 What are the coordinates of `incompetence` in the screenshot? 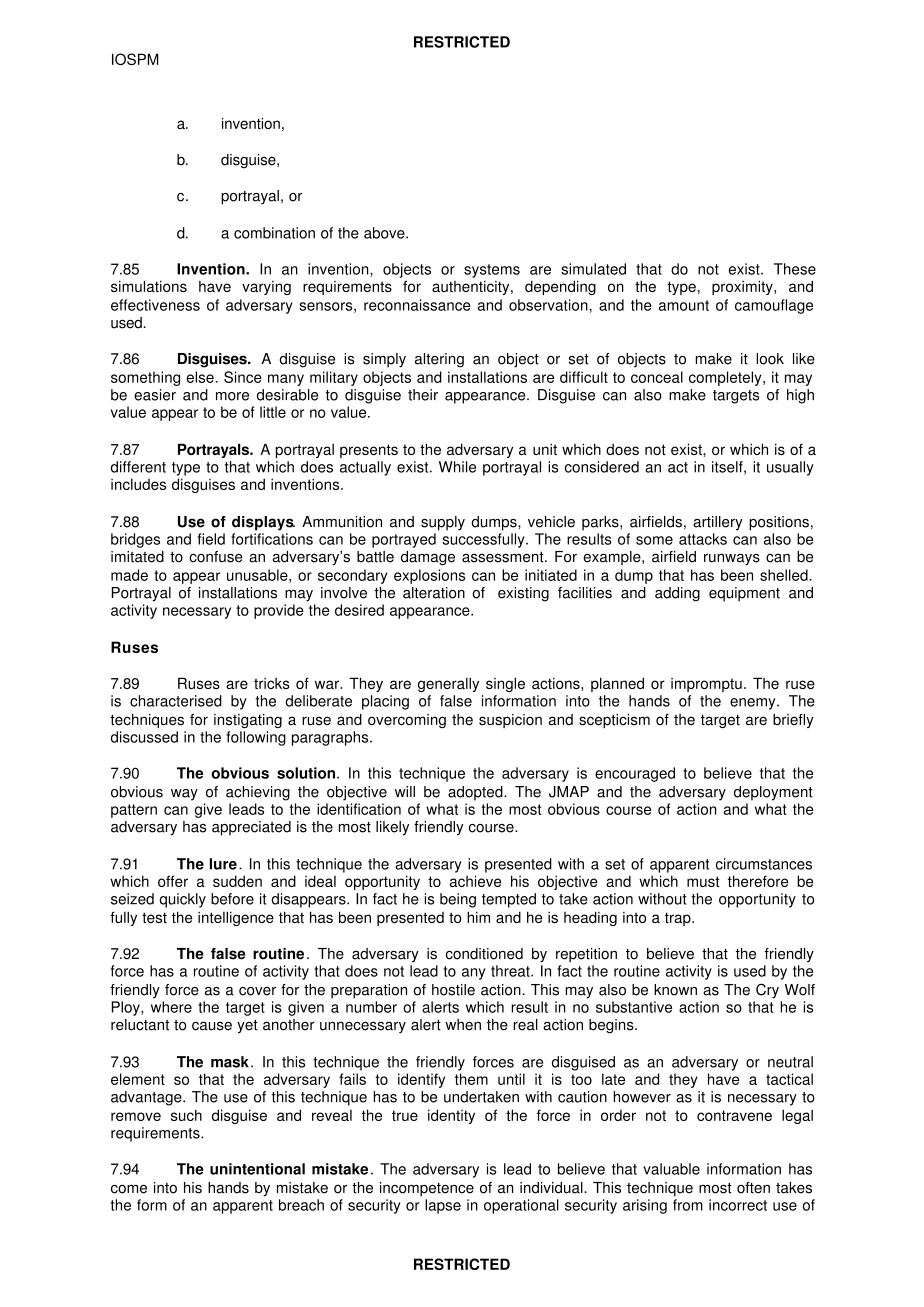 It's located at (427, 1189).
